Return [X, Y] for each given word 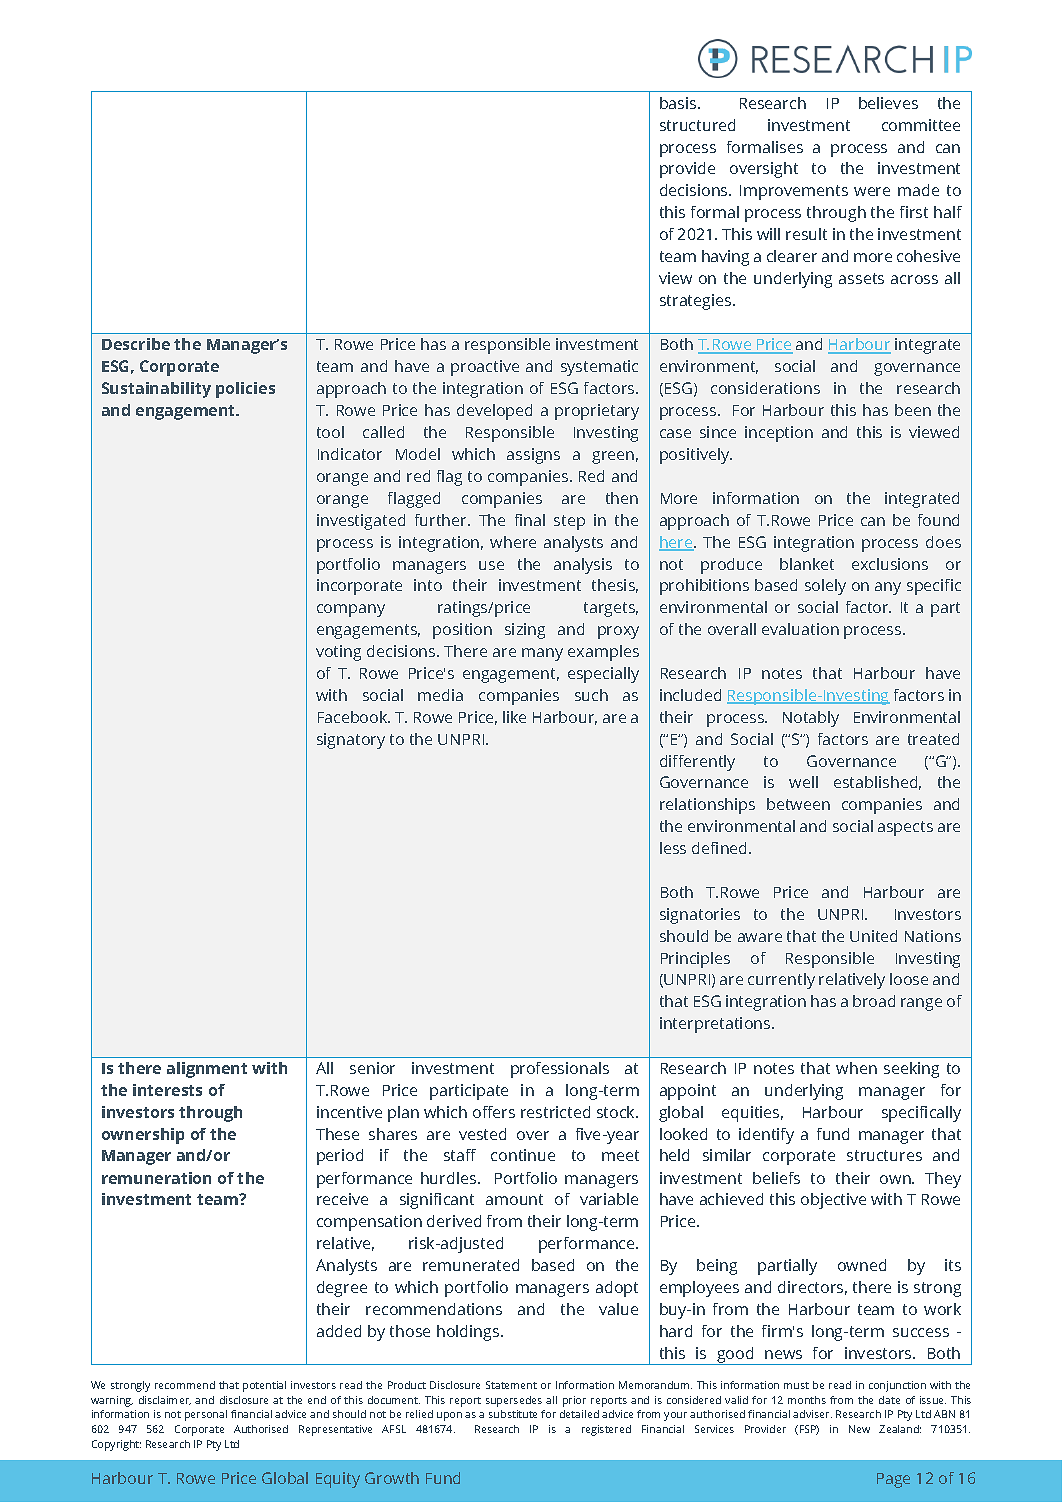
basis [679, 103]
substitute [513, 1414]
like [514, 717]
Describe [136, 344]
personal [206, 1415]
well [803, 782]
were [872, 191]
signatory [351, 741]
